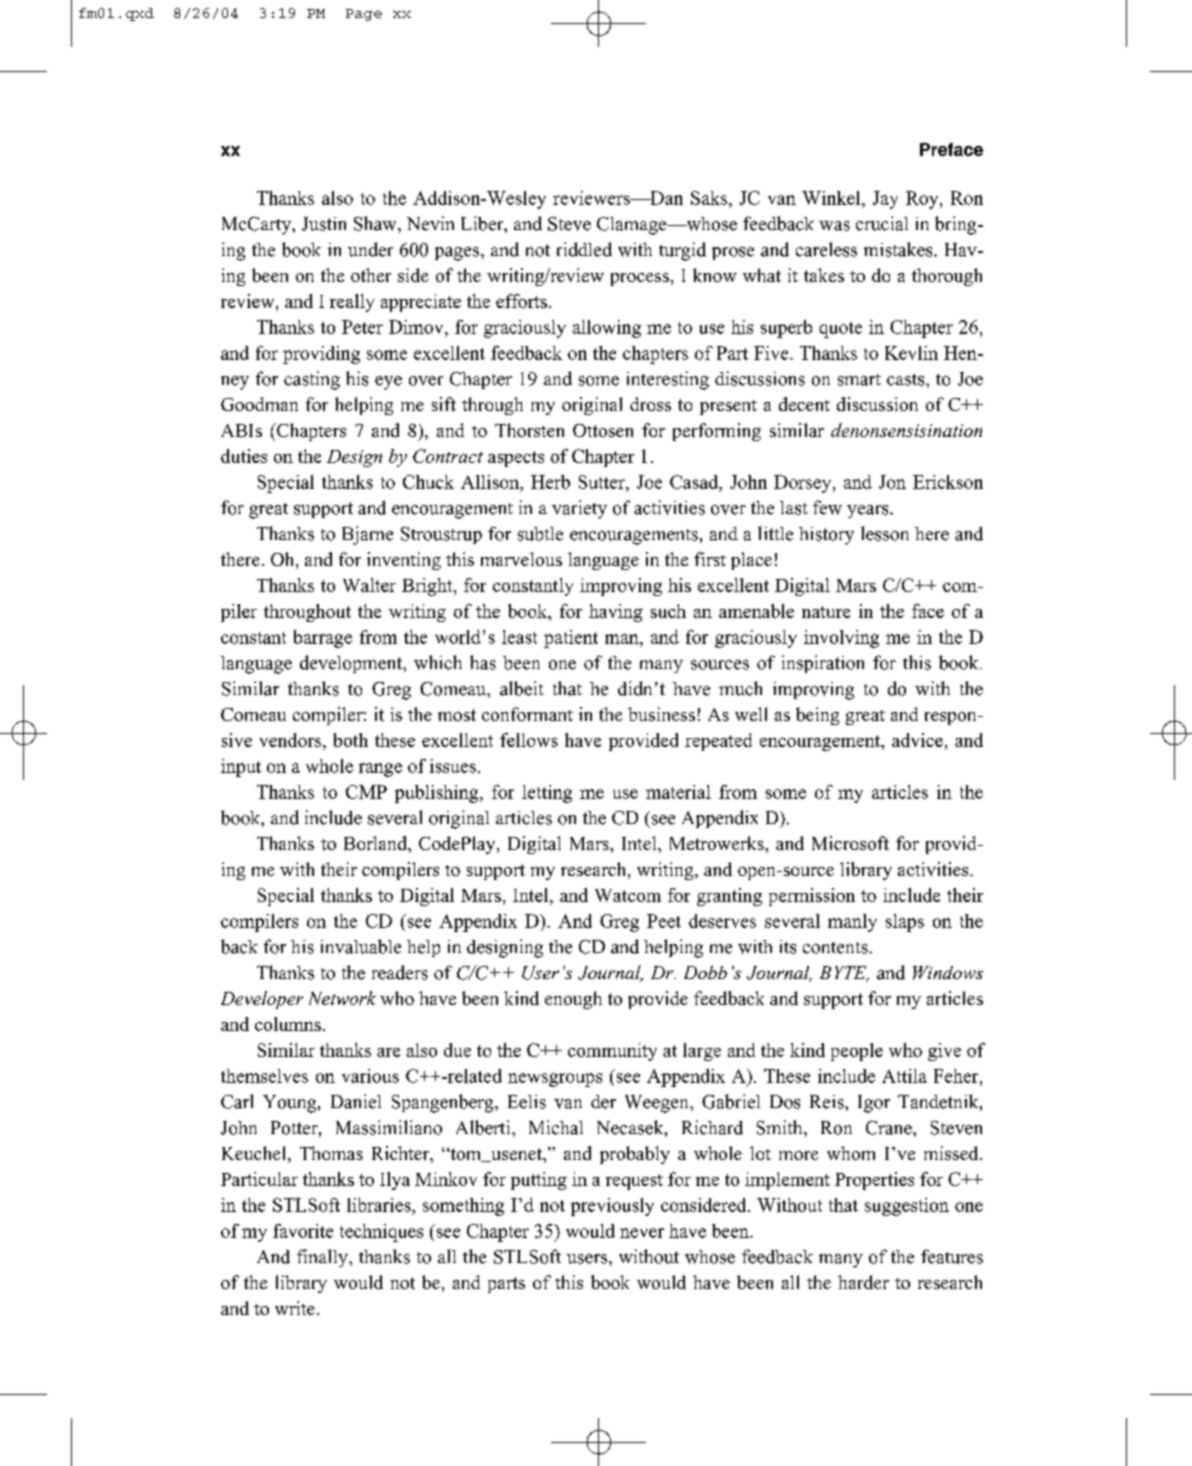 The height and width of the document is (1466, 1192). I want to click on crucial, so click(882, 223).
